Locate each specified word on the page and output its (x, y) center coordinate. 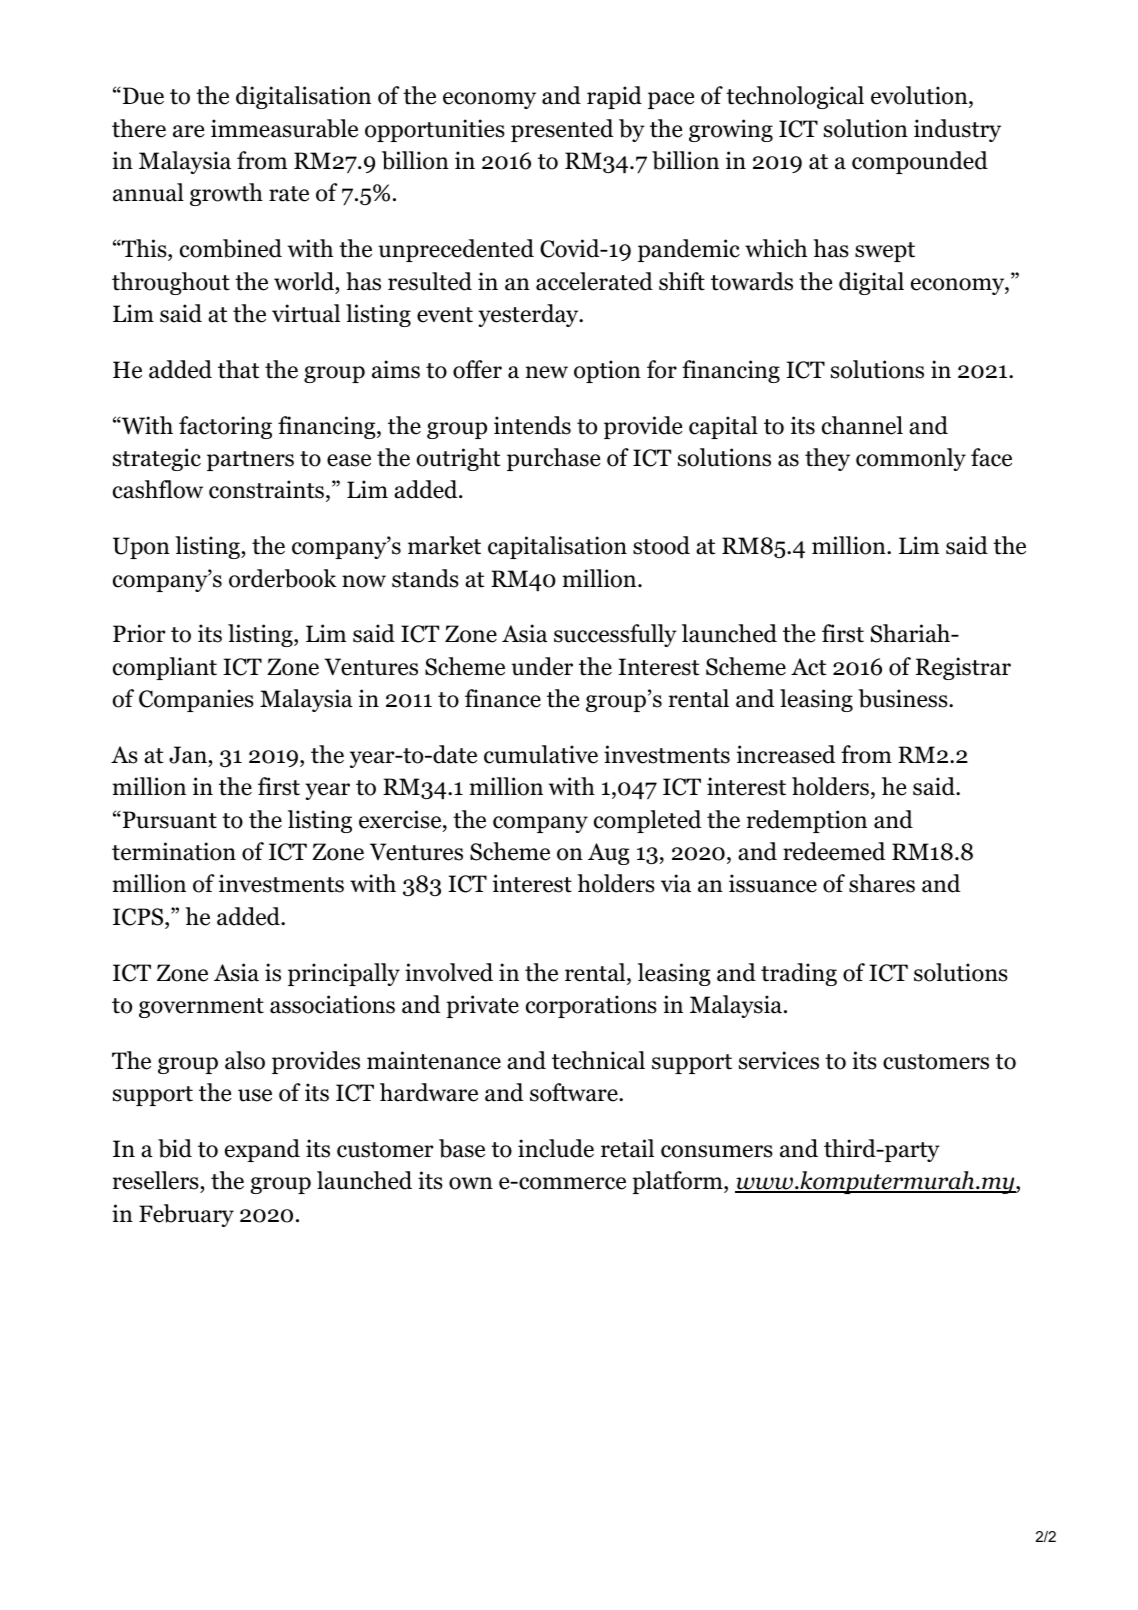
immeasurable (284, 128)
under (542, 666)
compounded (920, 162)
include (556, 1148)
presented (562, 130)
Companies (196, 700)
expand (262, 1150)
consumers (717, 1151)
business (904, 698)
